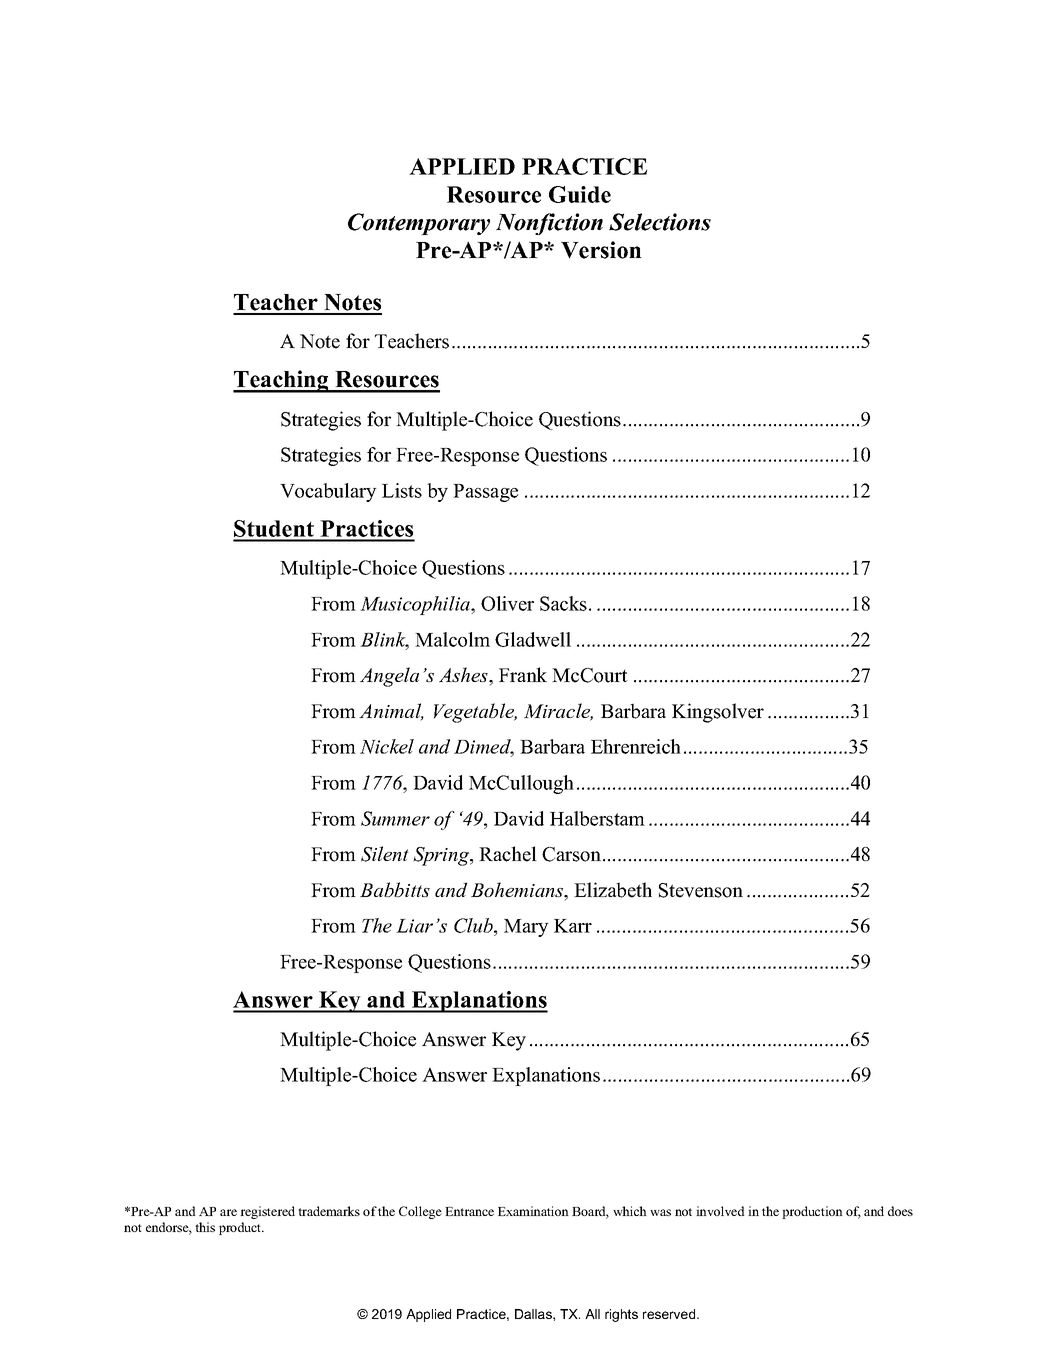 Image resolution: width=1058 pixels, height=1369 pixels. Describe the element at coordinates (391, 712) in the document. I see `Animal` at that location.
